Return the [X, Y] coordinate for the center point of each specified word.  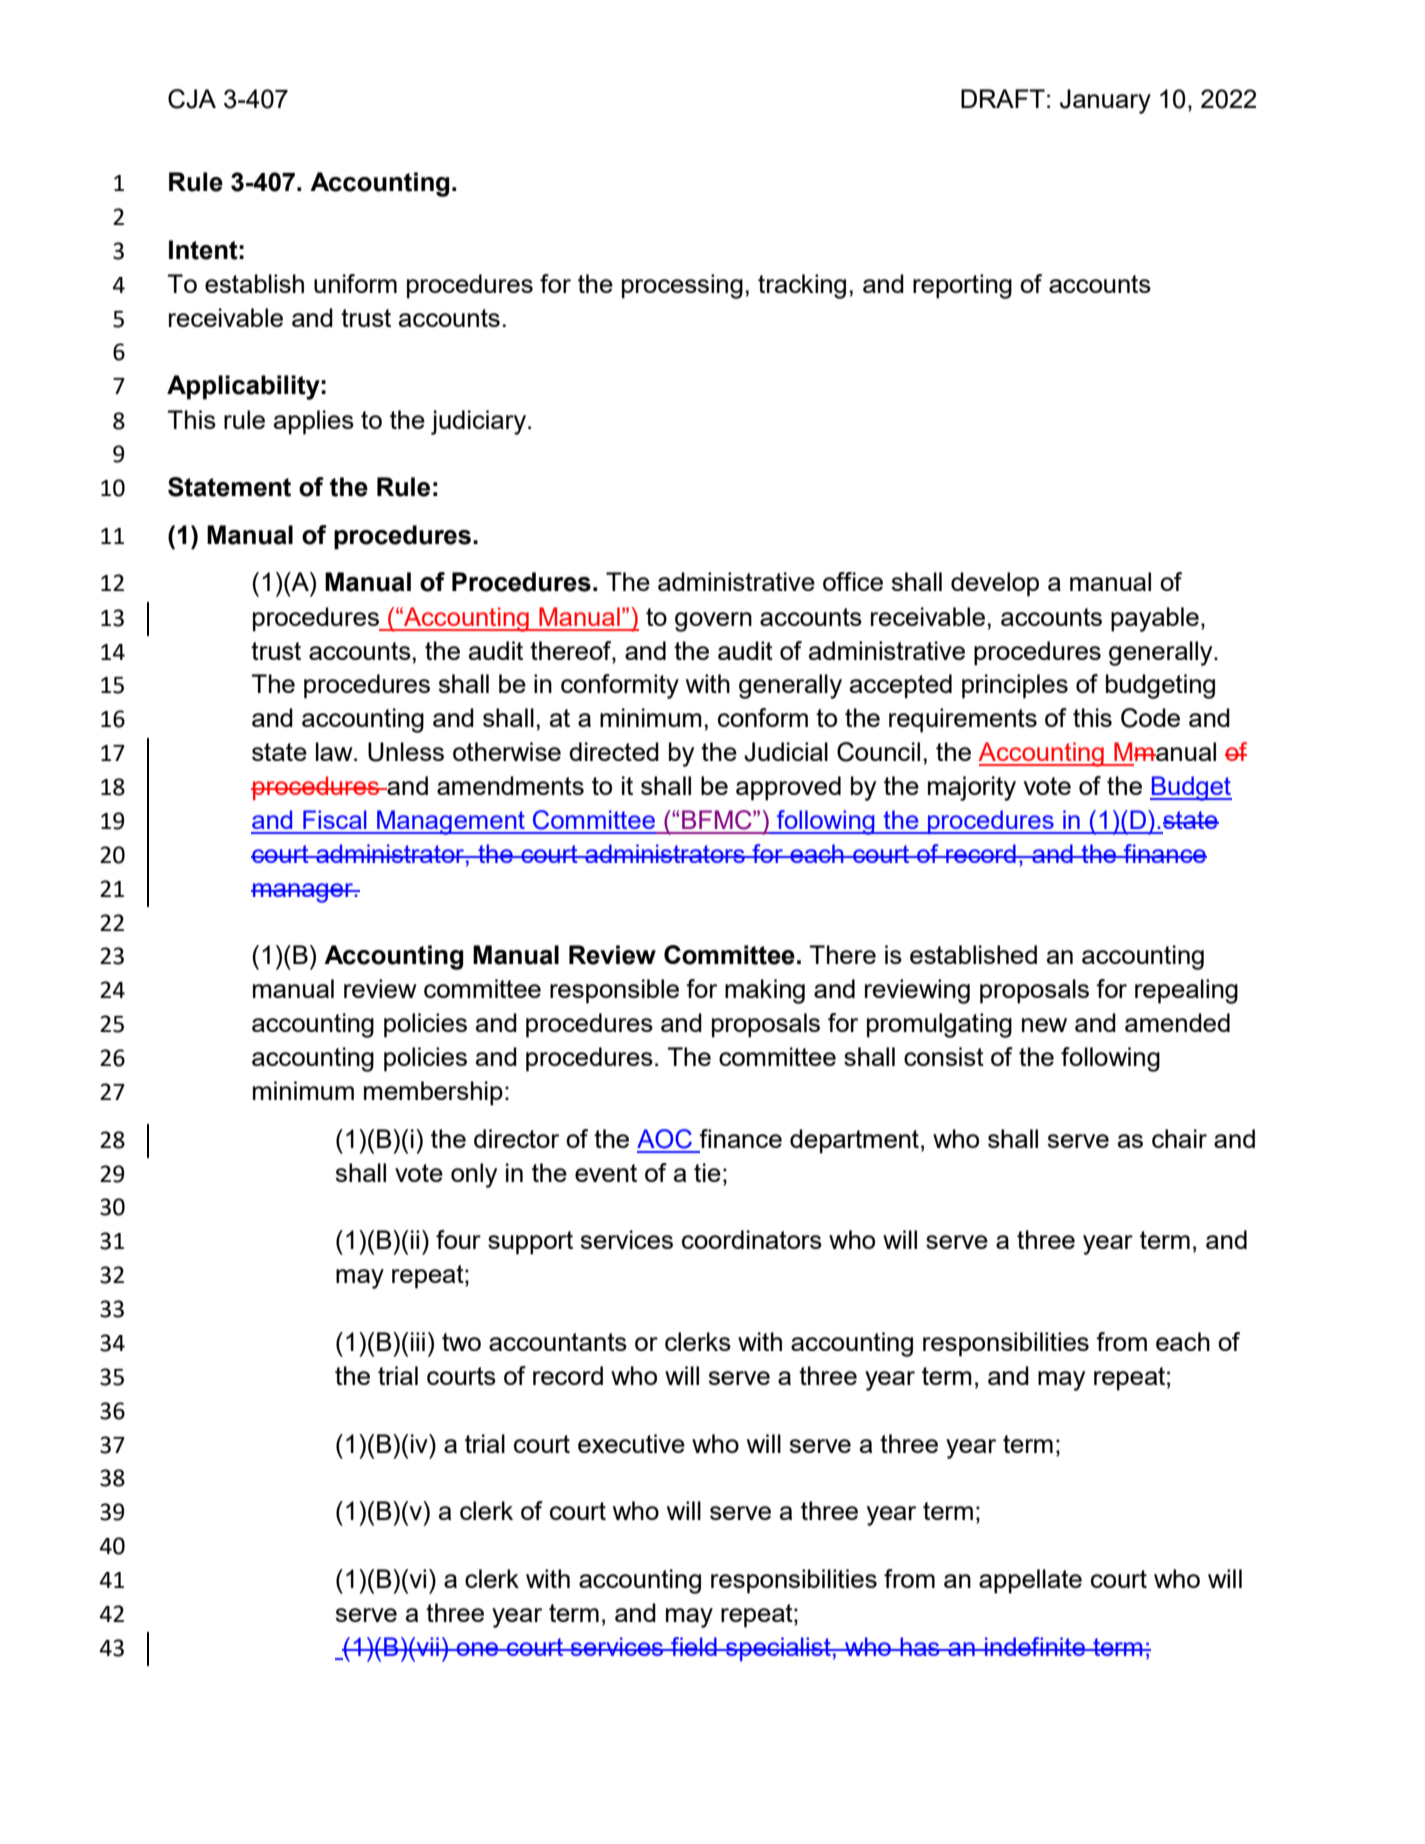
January [1105, 101]
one [477, 1649]
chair [1179, 1138]
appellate [1030, 1581]
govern [713, 622]
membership [433, 1093]
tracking [802, 286]
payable [1155, 619]
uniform [355, 283]
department [854, 1141]
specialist [778, 1649]
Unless [406, 752]
